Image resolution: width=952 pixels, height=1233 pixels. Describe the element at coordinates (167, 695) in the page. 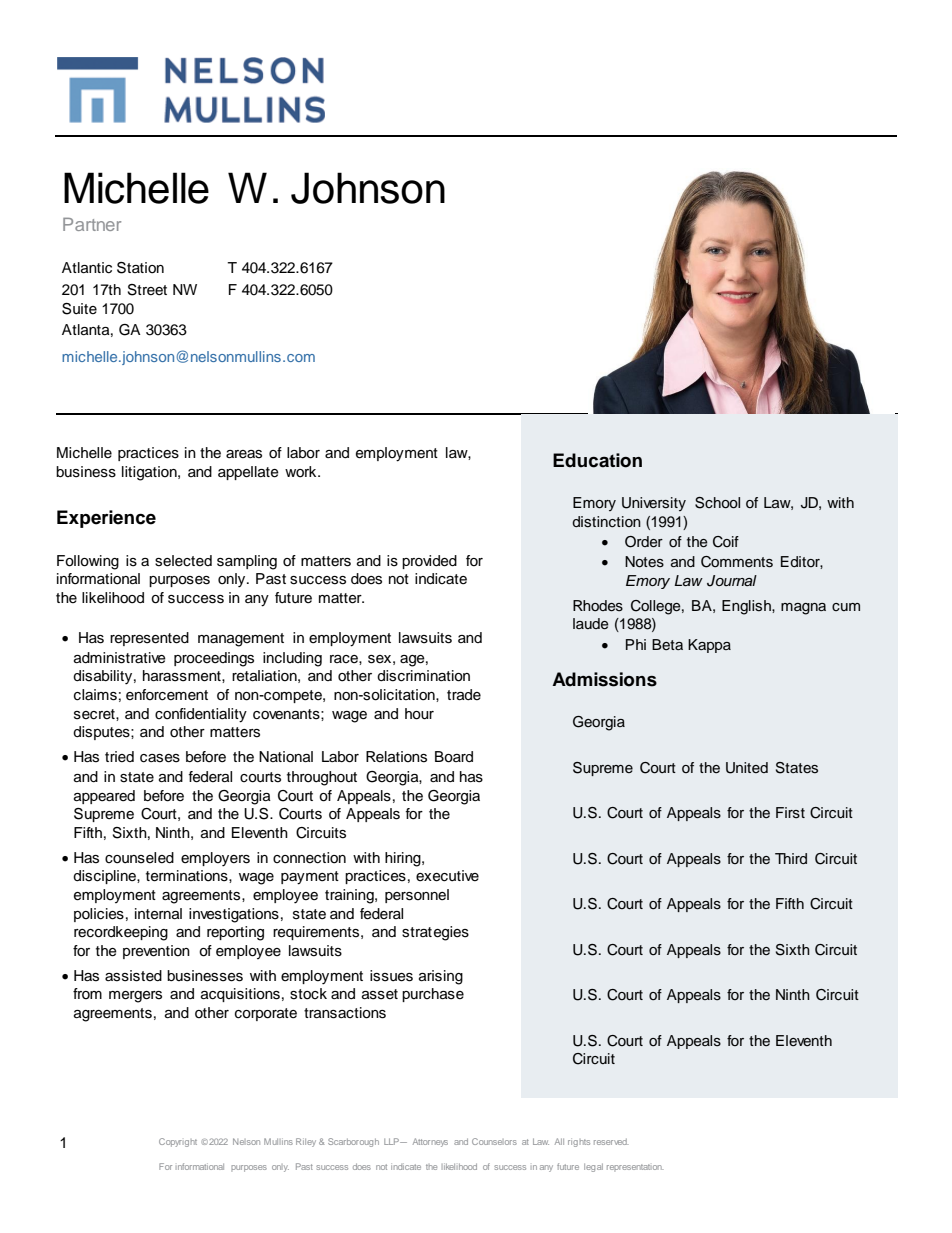

I see `enforcement` at that location.
